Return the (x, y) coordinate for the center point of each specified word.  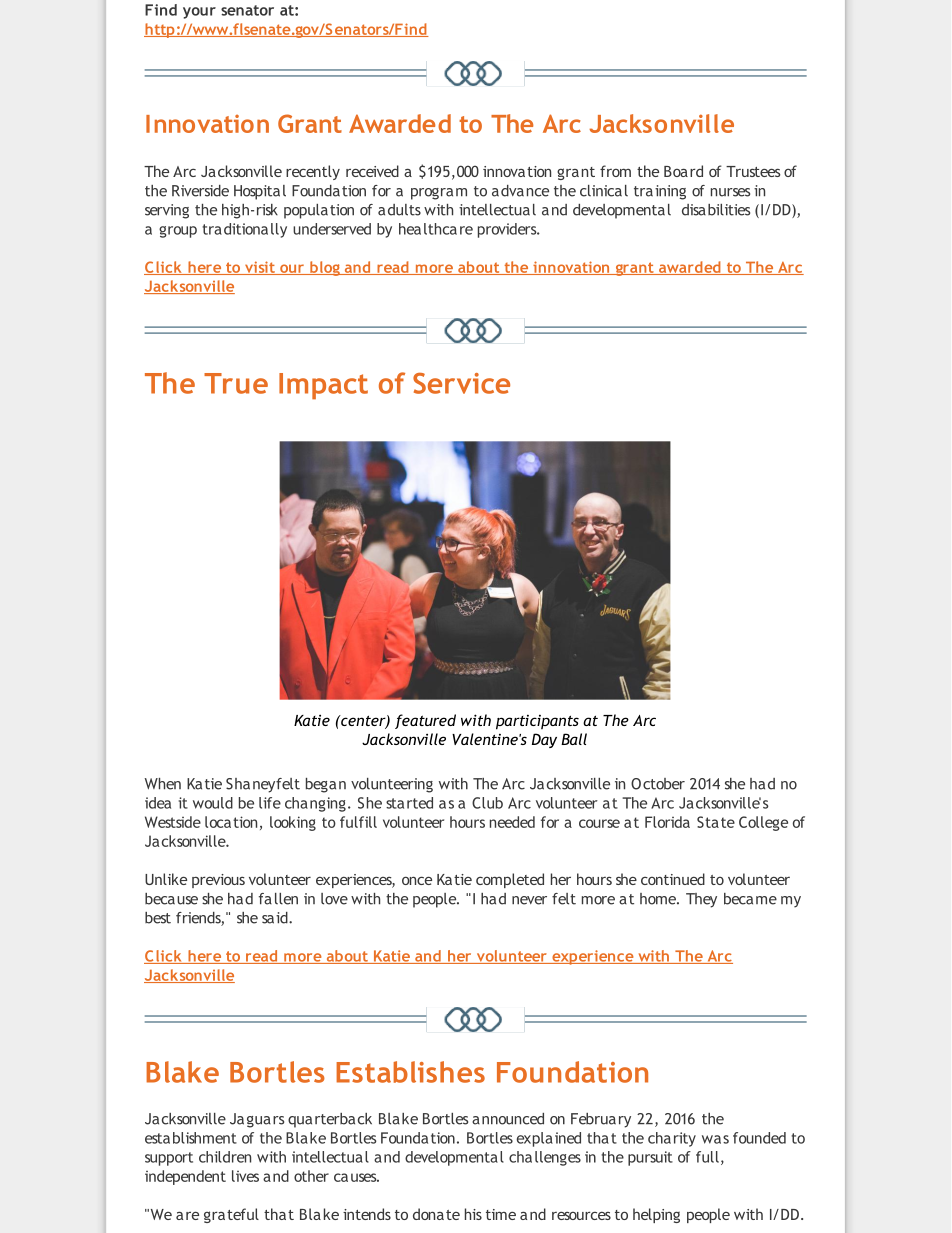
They (701, 900)
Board (683, 171)
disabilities (716, 210)
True (236, 383)
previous (218, 881)
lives (245, 1176)
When (163, 784)
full (707, 1157)
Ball (574, 739)
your (199, 13)
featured (425, 721)
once (417, 880)
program (439, 194)
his (473, 1214)
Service (461, 383)
